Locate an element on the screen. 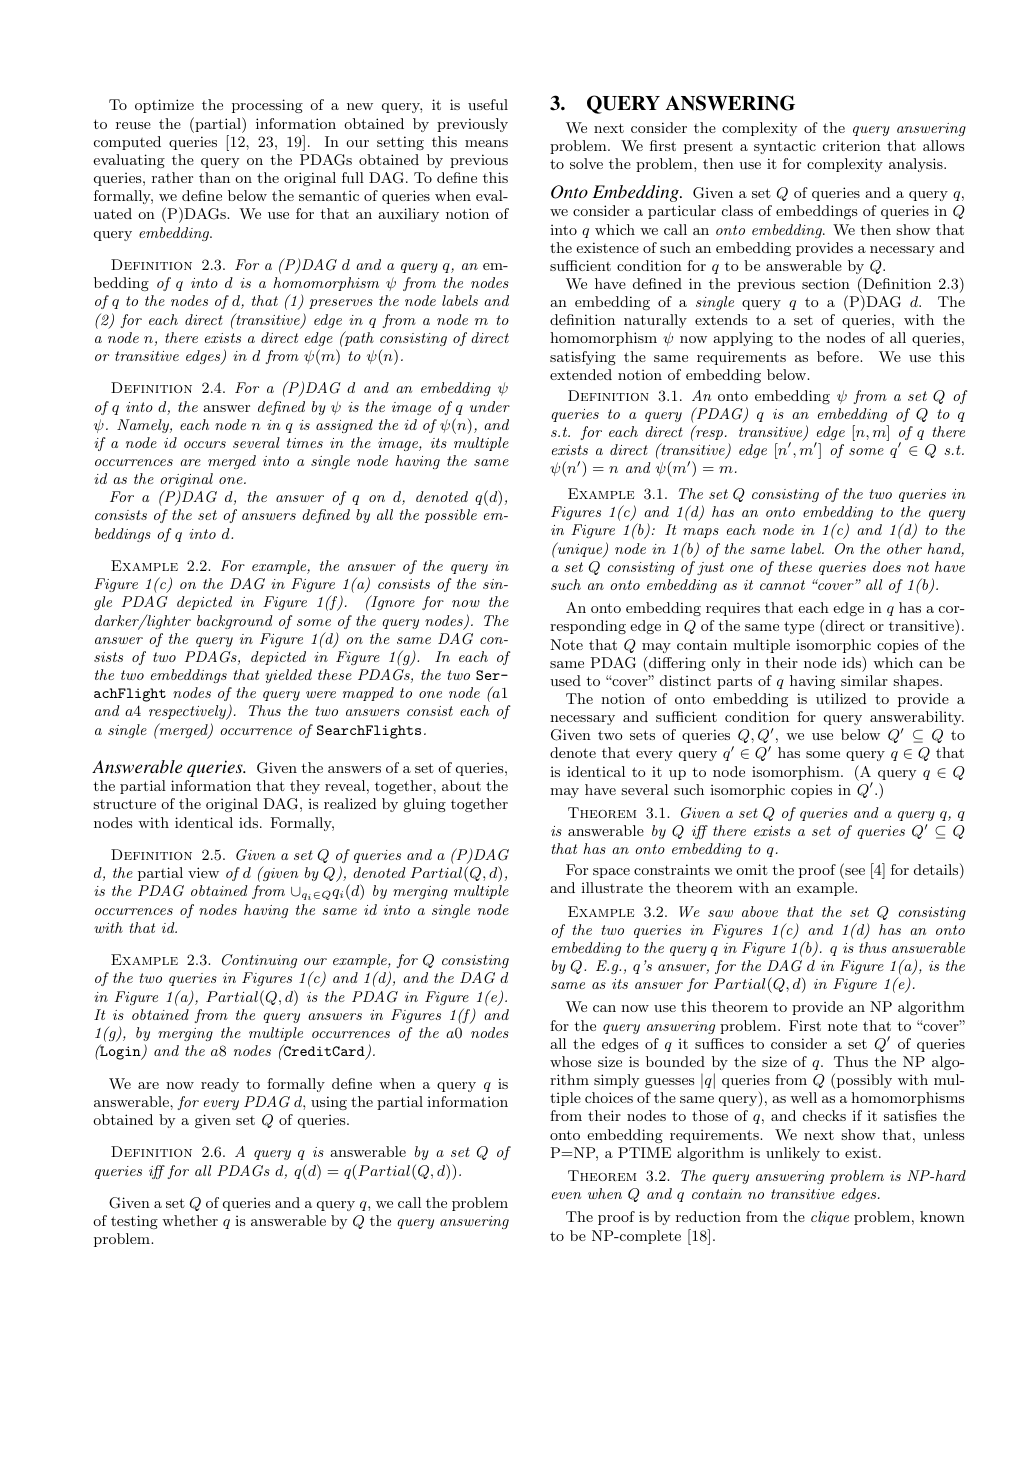 The image size is (1033, 1461). clique is located at coordinates (830, 1218).
